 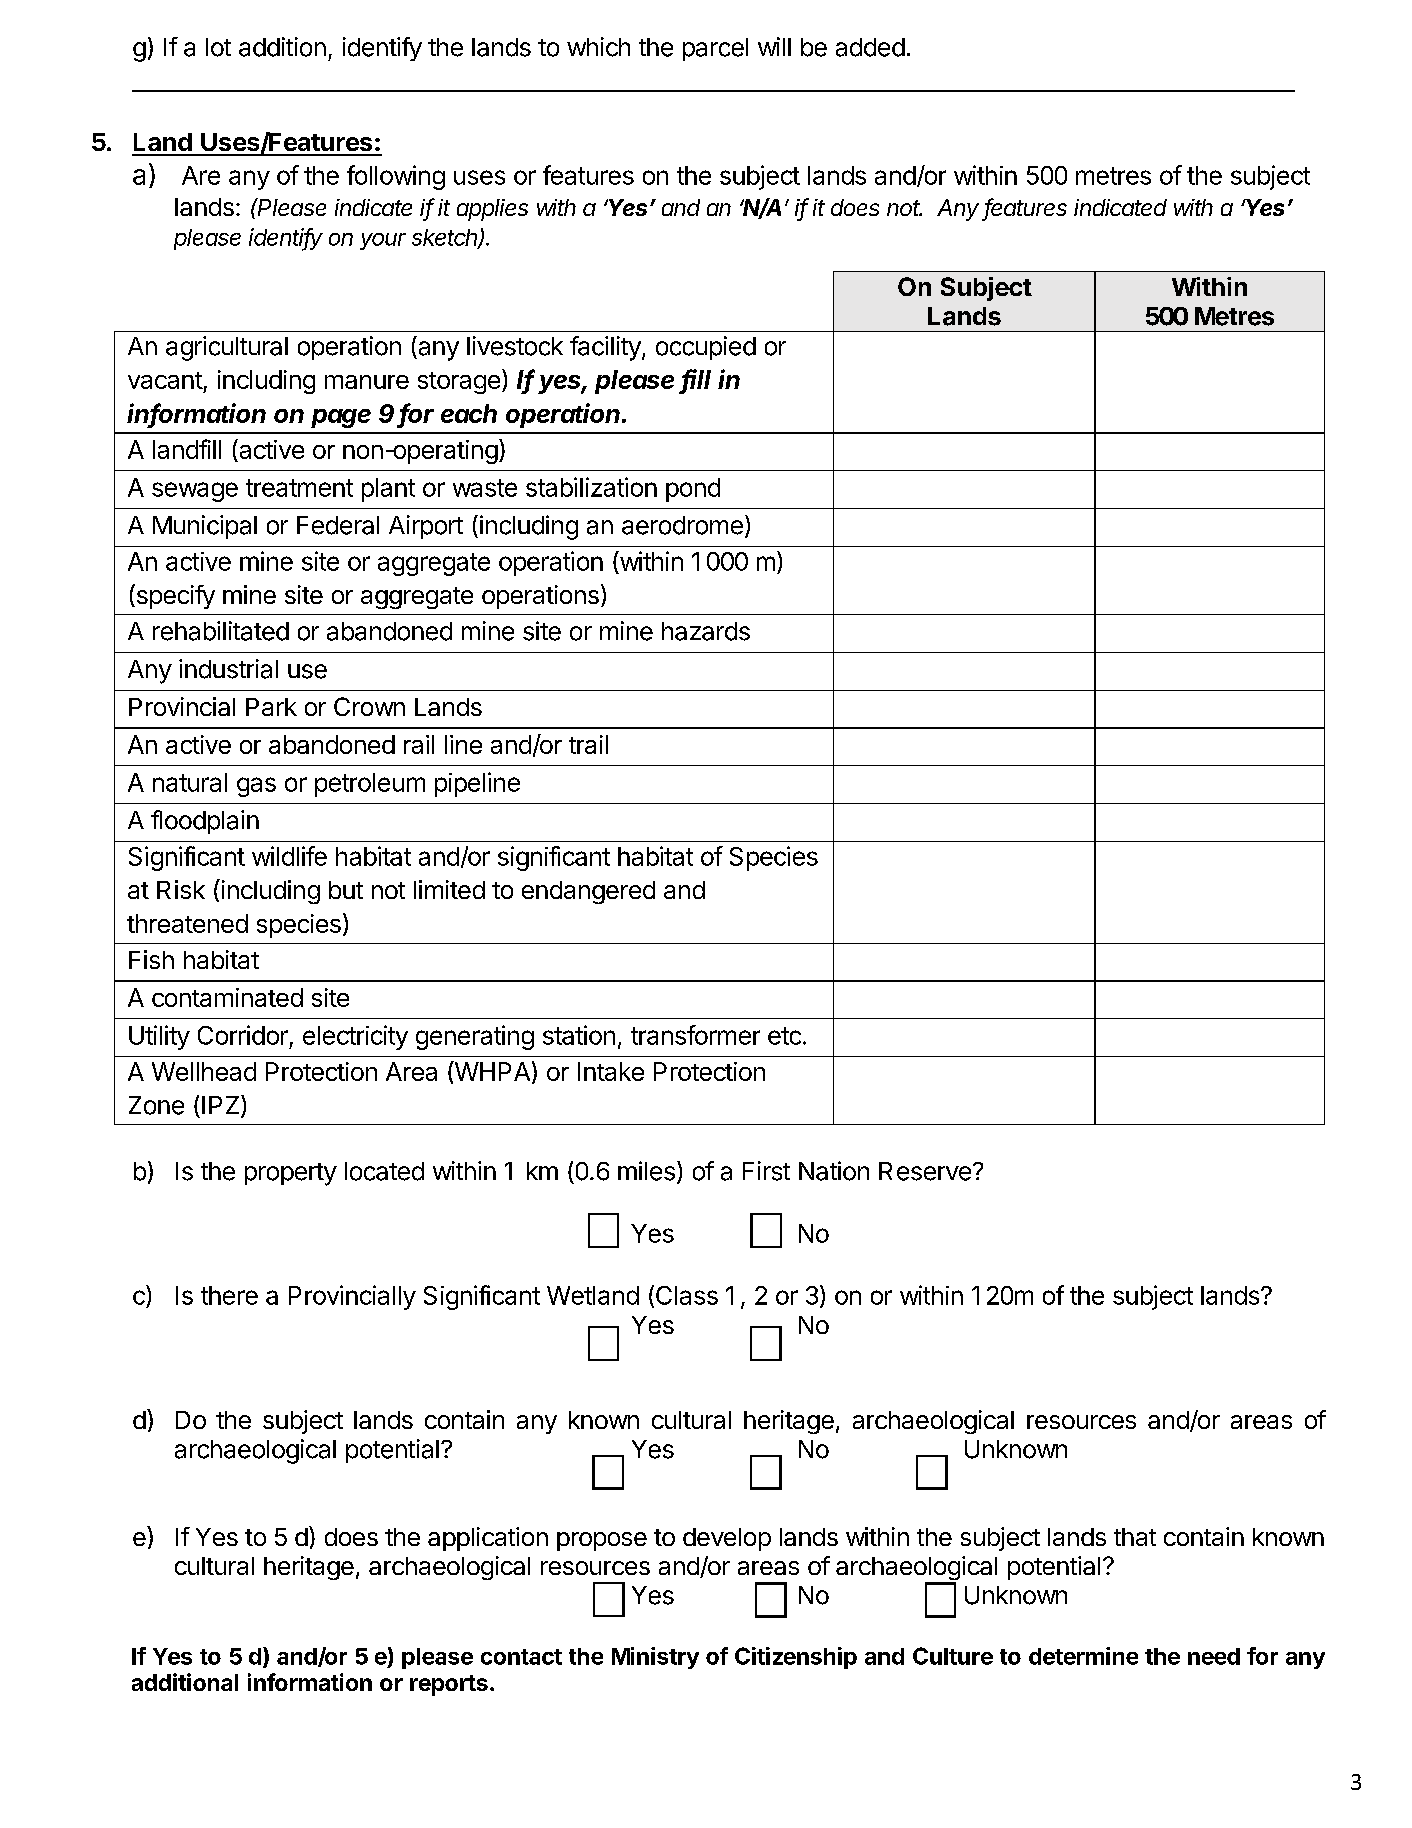 What do you see at coordinates (218, 47) in the image?
I see `lot` at bounding box center [218, 47].
